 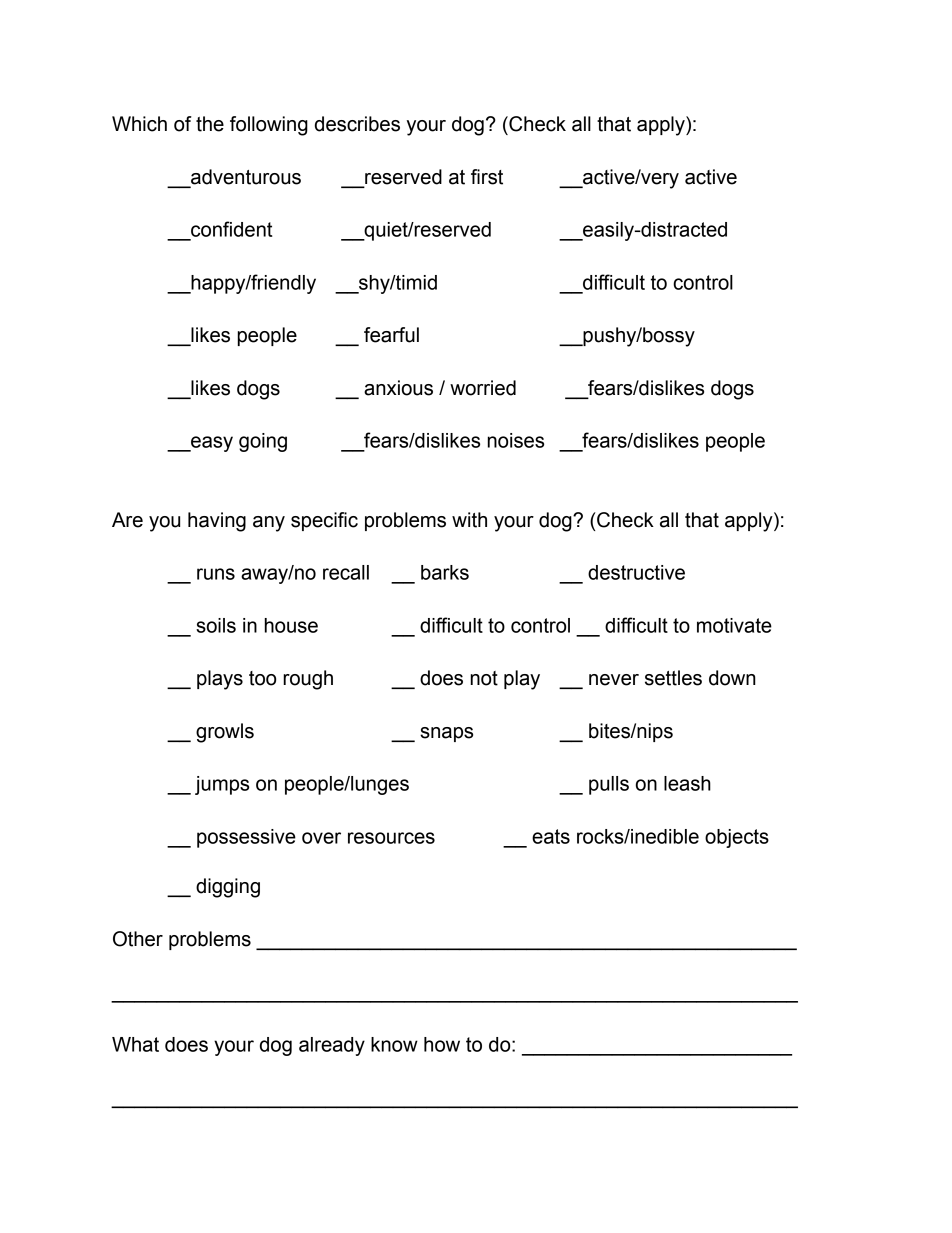 I want to click on runs, so click(x=216, y=574).
